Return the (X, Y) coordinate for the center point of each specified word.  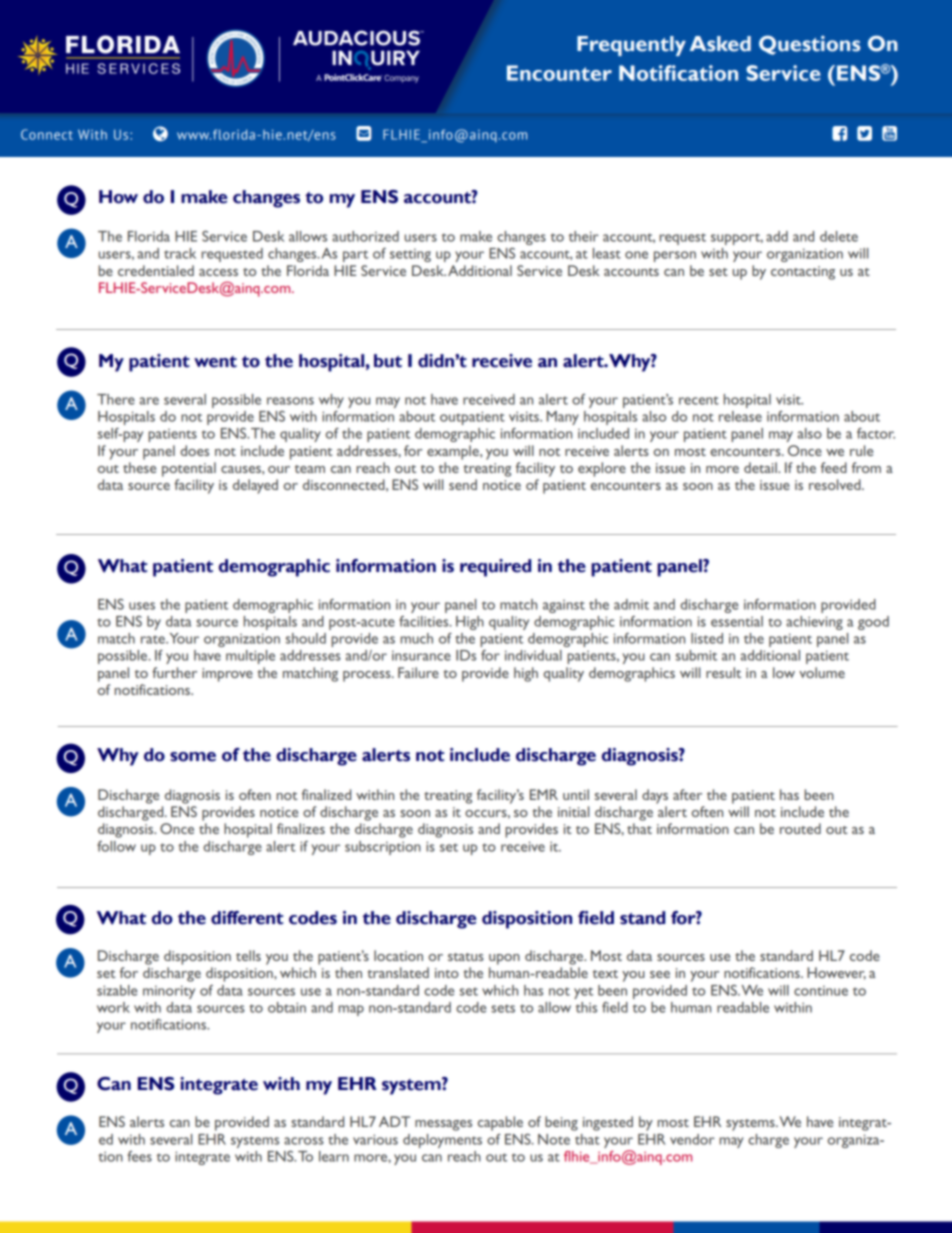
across (304, 1141)
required (495, 568)
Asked (720, 44)
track (180, 253)
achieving (814, 623)
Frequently (631, 46)
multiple (250, 657)
